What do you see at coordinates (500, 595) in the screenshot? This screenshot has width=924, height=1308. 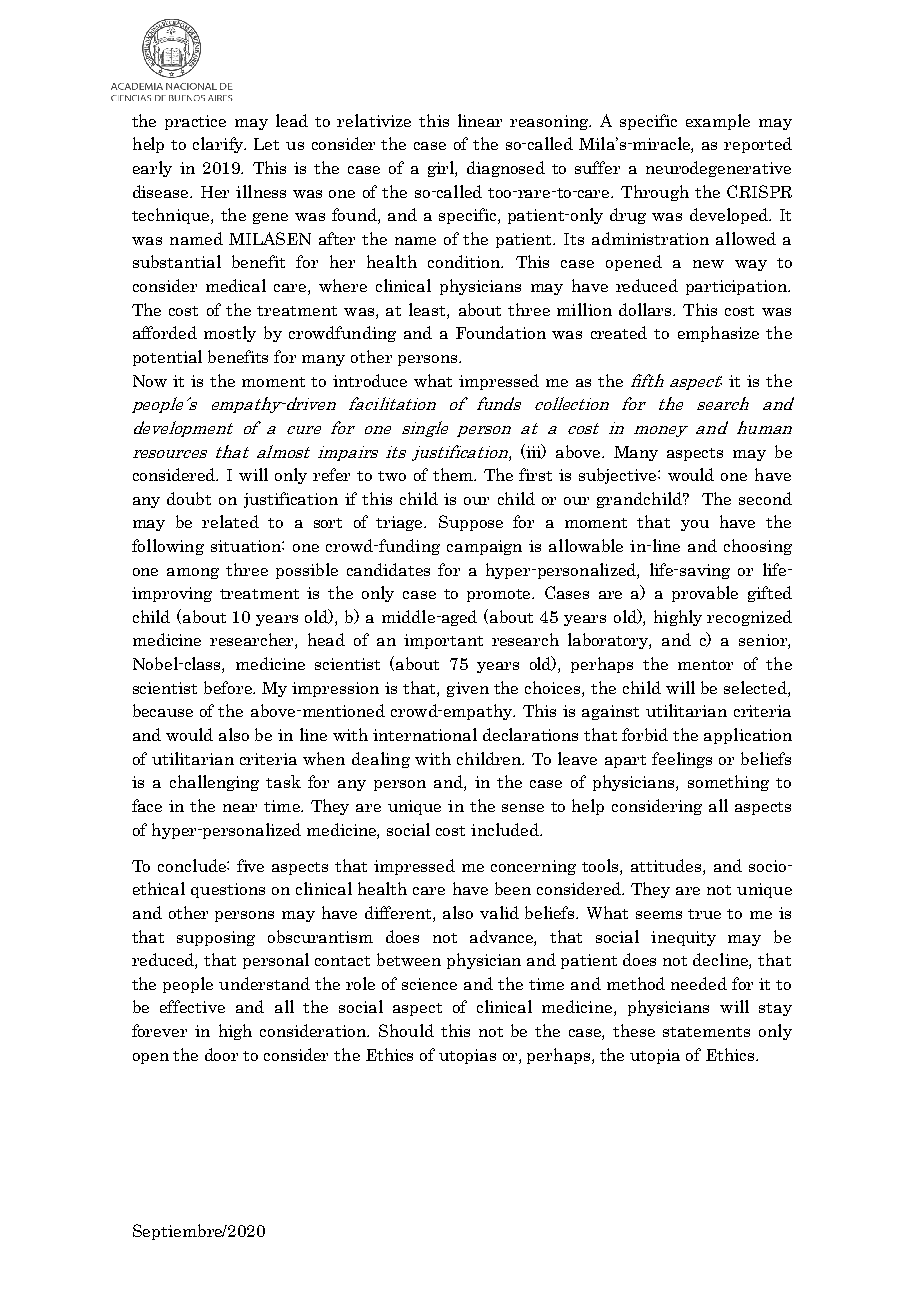 I see `promote` at bounding box center [500, 595].
